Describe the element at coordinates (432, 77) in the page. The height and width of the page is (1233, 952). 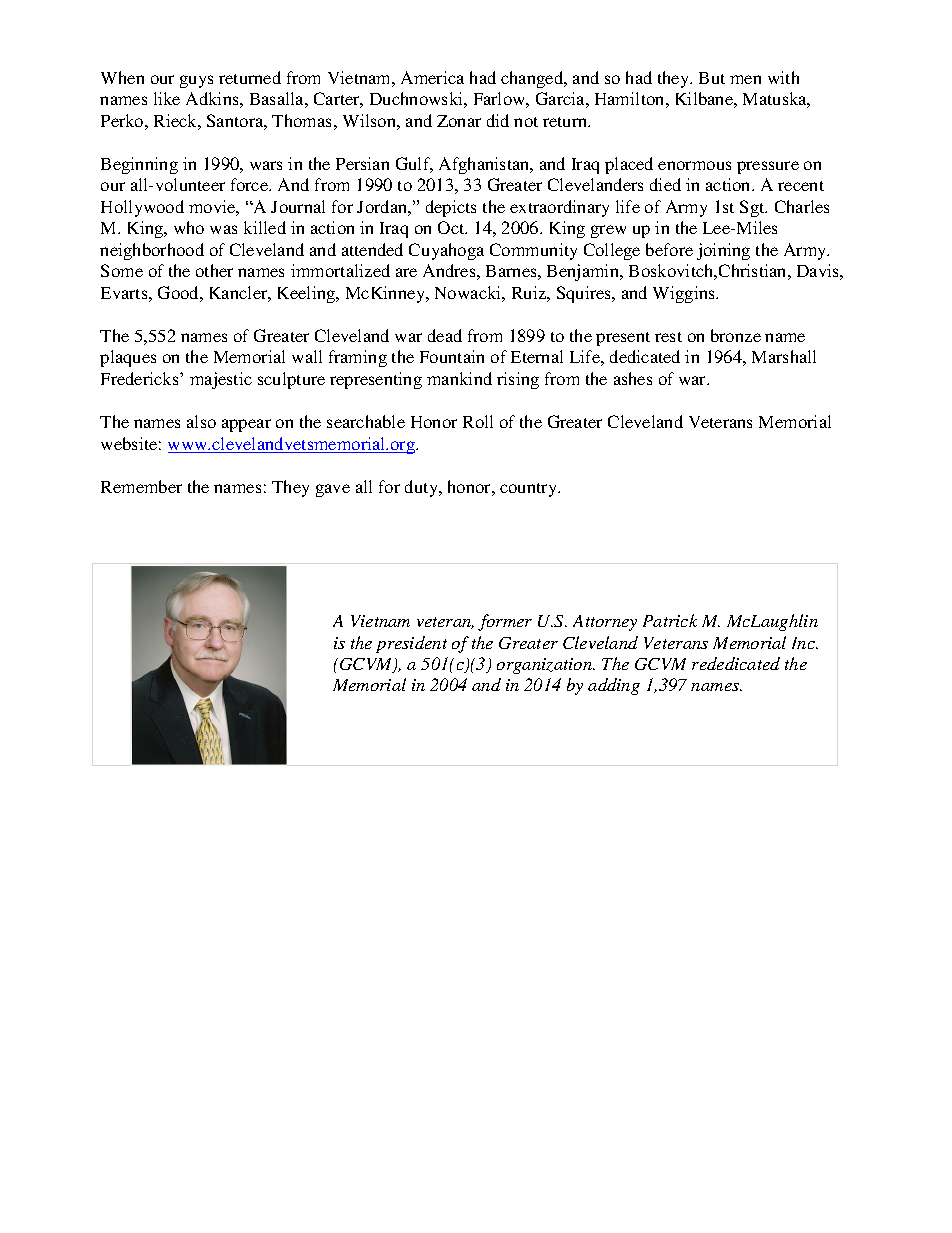
I see `America` at that location.
